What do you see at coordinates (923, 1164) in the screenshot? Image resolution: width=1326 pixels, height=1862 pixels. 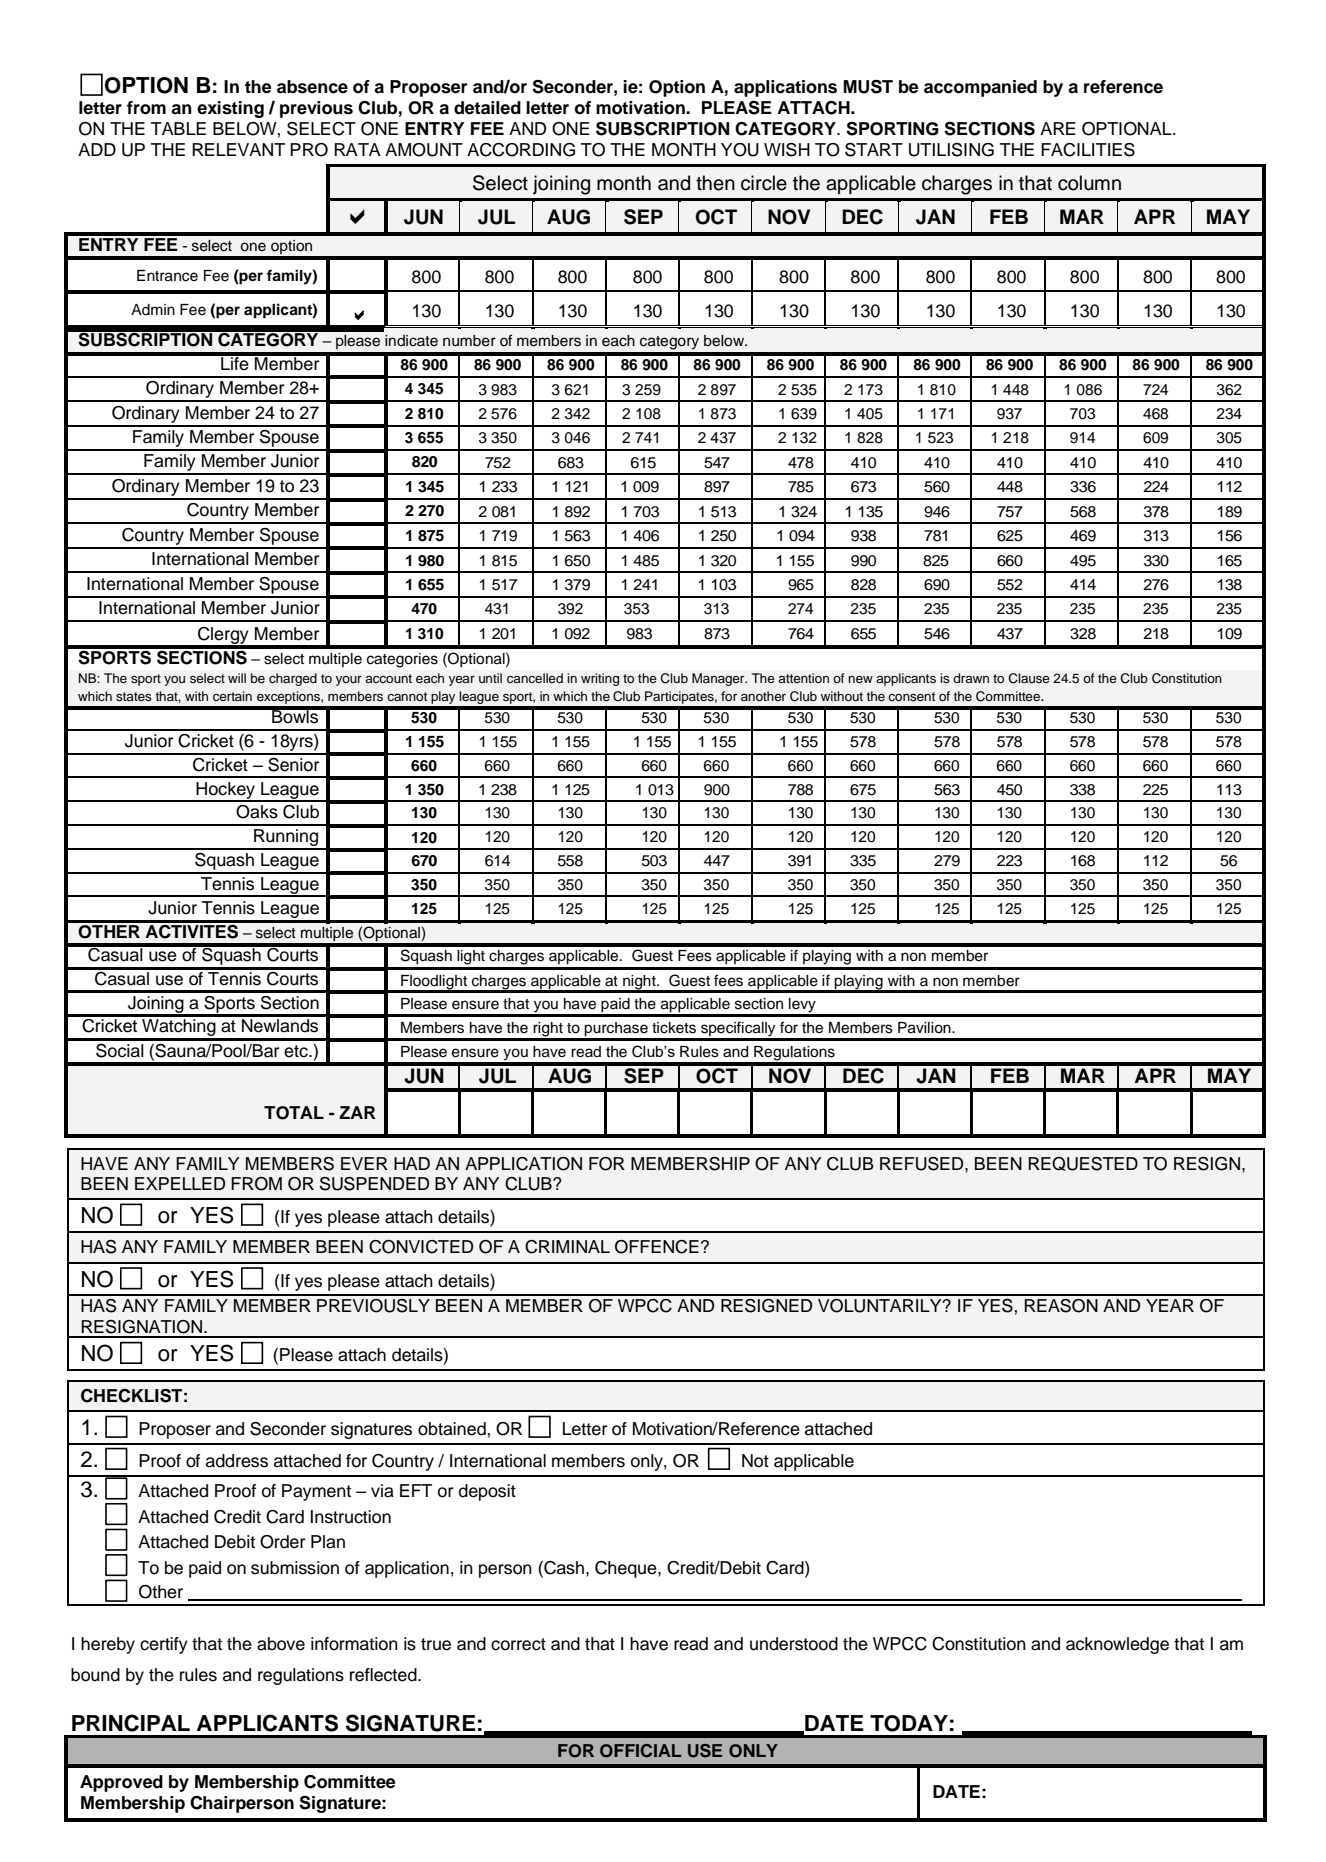 I see `REFUSED` at bounding box center [923, 1164].
